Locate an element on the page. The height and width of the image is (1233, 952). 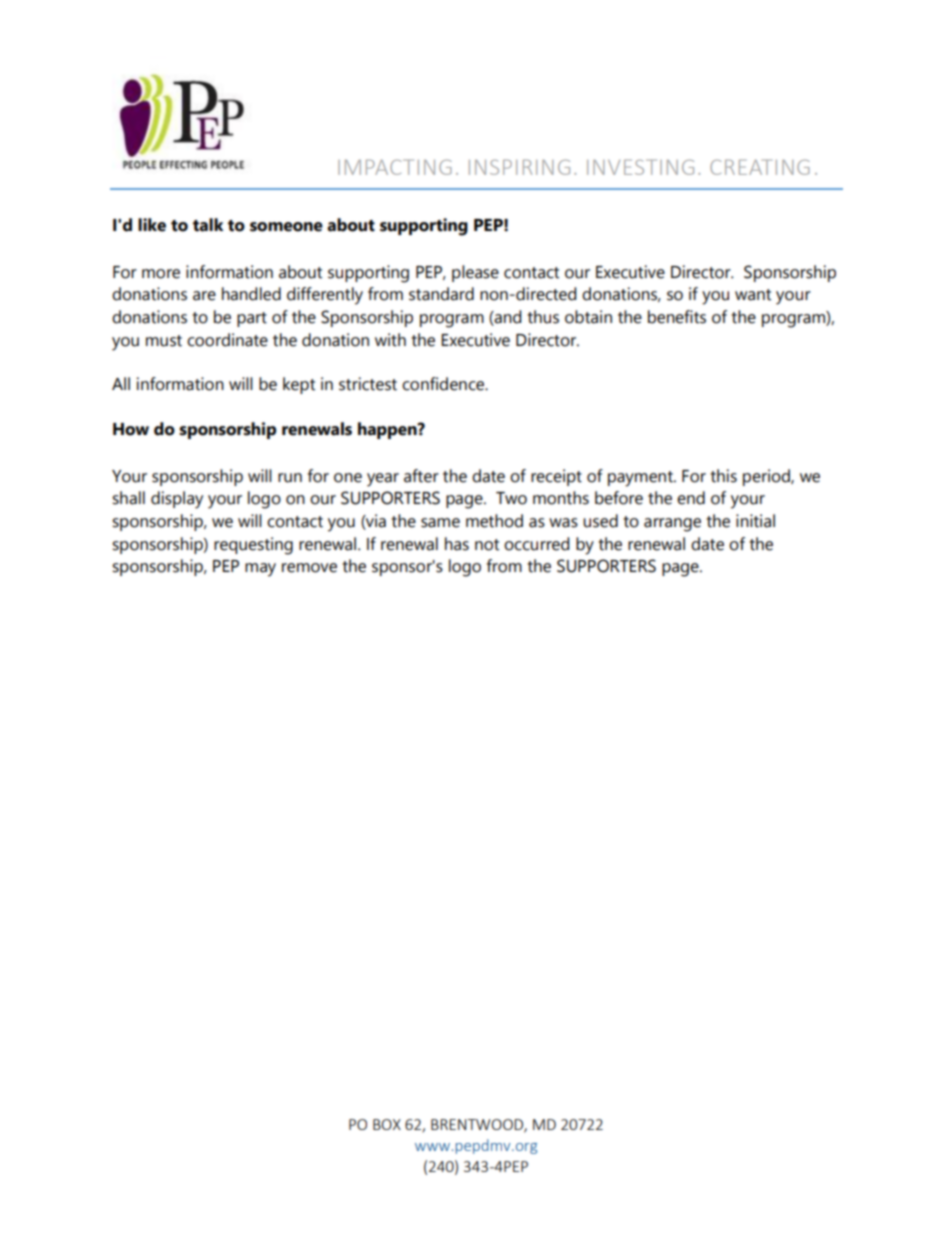
remove is located at coordinates (309, 568).
